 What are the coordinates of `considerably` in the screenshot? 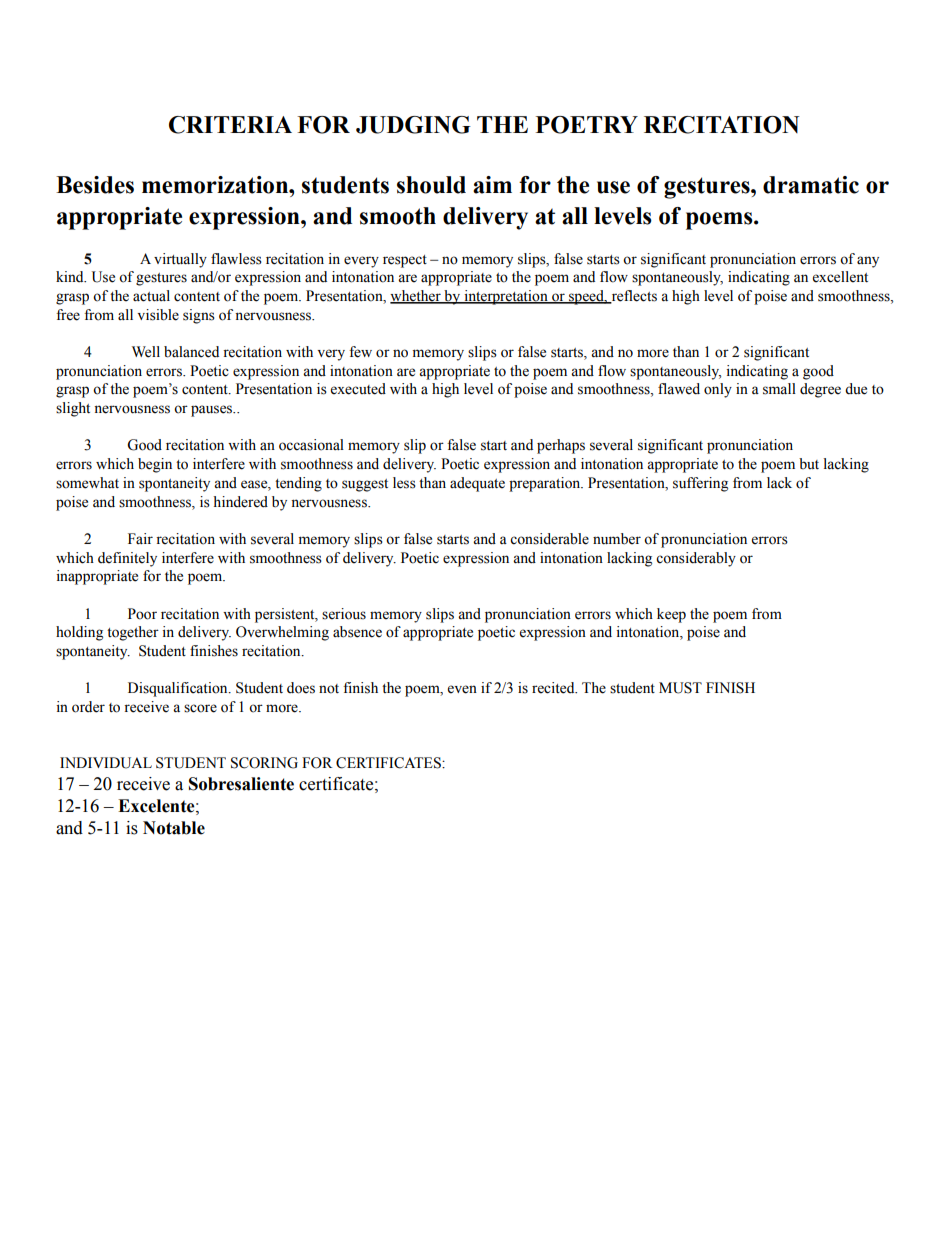 It's located at (696, 559).
